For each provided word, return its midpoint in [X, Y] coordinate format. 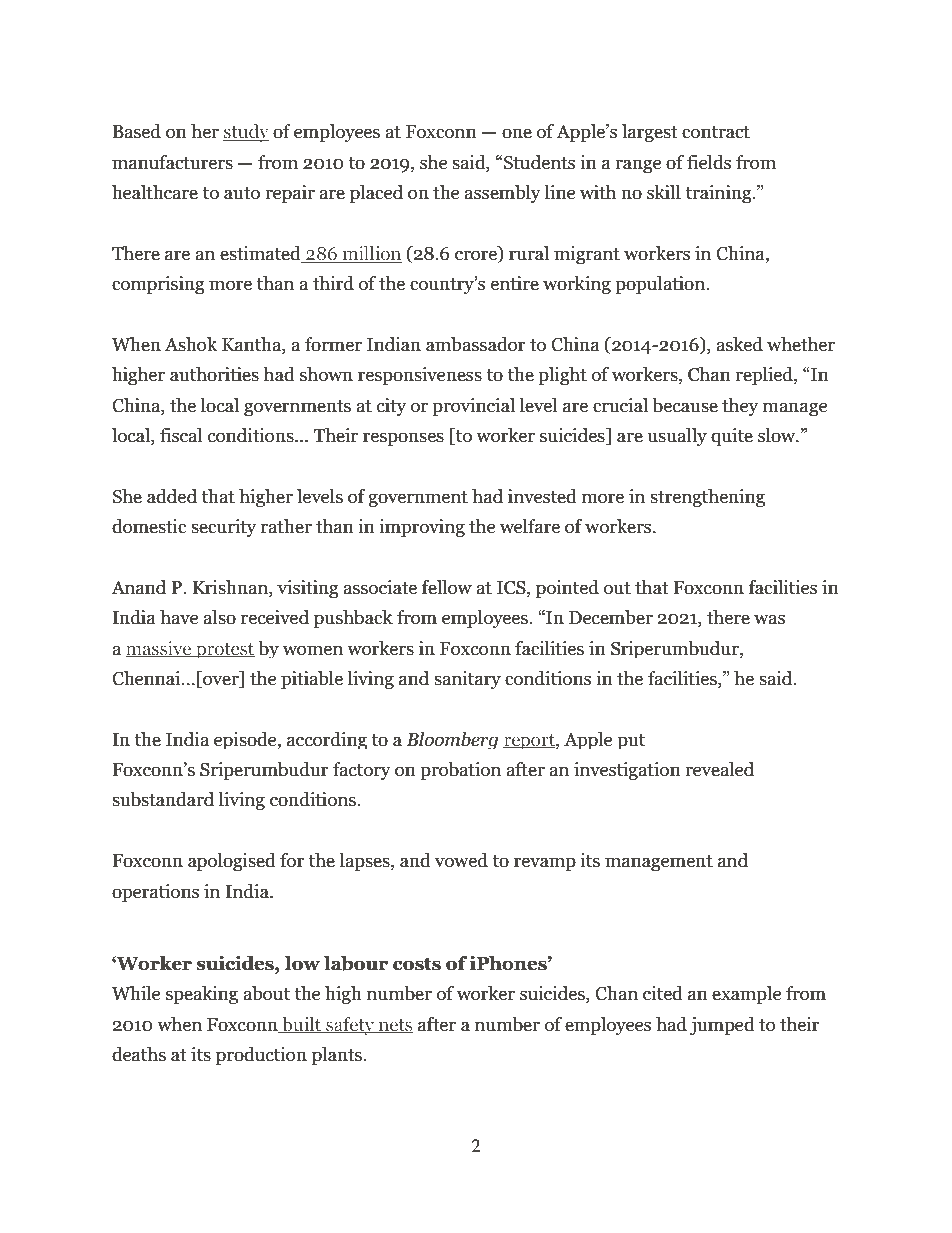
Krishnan [231, 587]
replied [765, 376]
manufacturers [172, 162]
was [769, 619]
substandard [163, 799]
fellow [447, 587]
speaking [202, 995]
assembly [502, 194]
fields [709, 162]
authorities [214, 374]
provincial [473, 407]
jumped [722, 1026]
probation [460, 771]
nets [395, 1026]
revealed [719, 769]
